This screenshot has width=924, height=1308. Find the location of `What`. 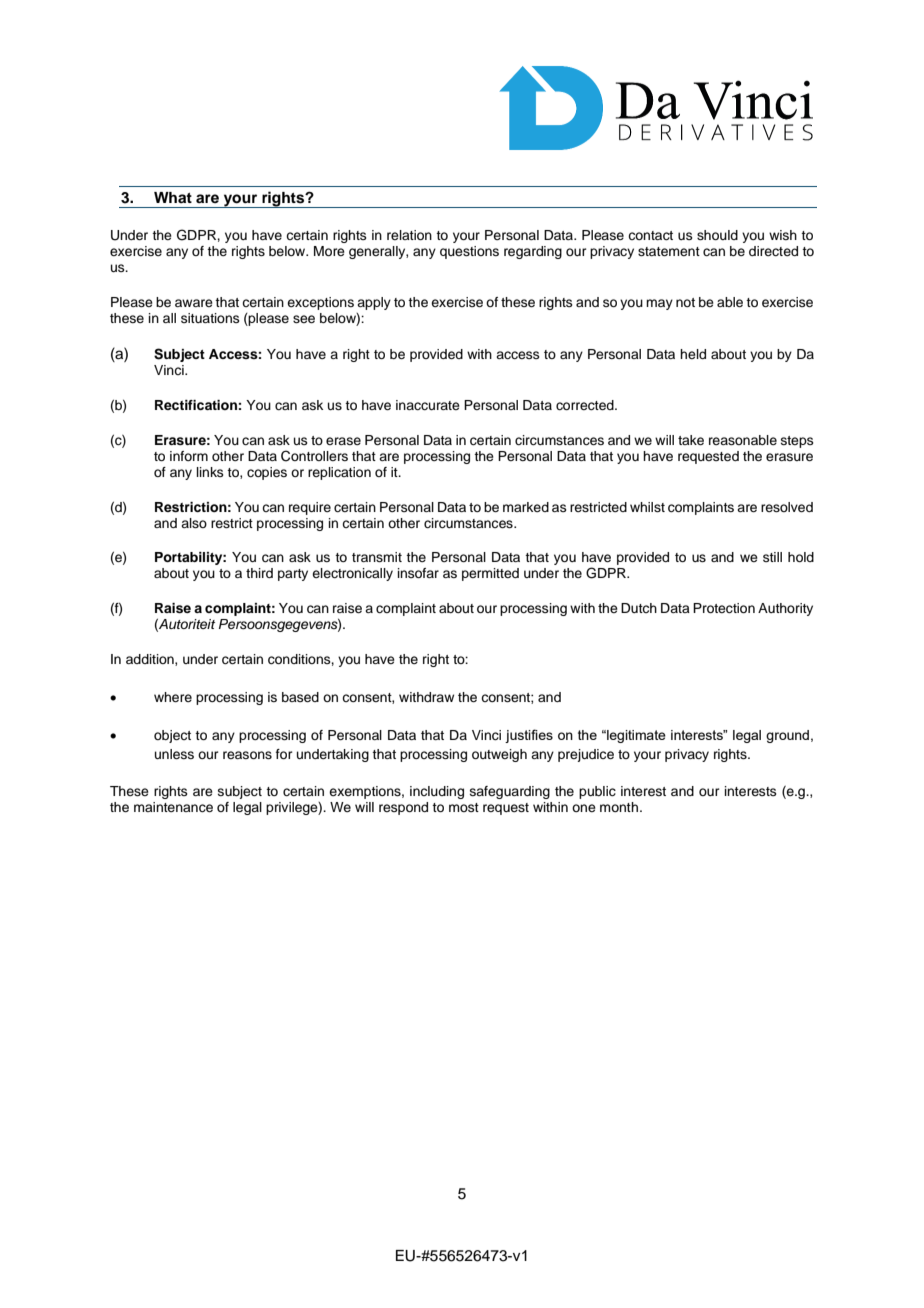

What is located at coordinates (173, 197).
